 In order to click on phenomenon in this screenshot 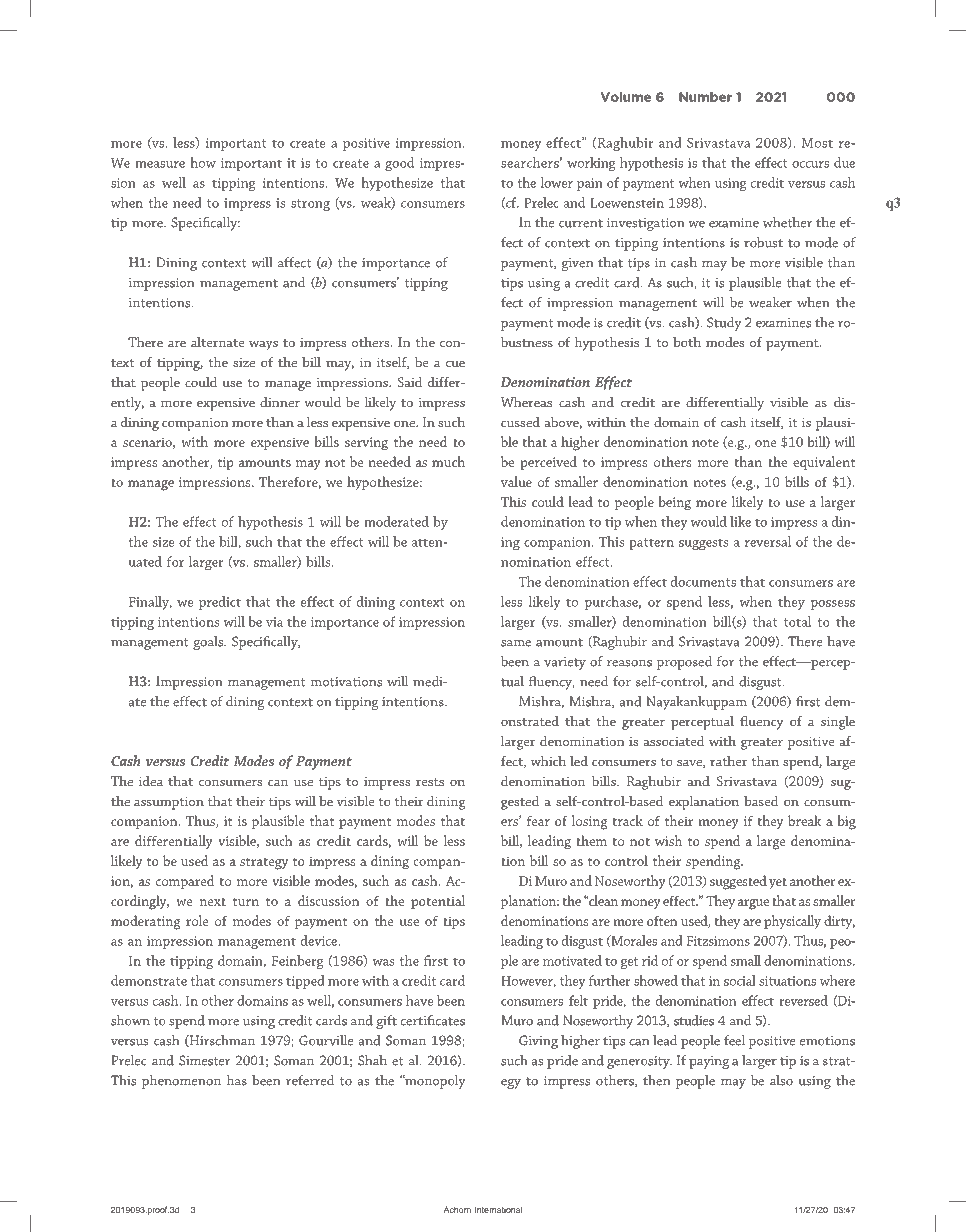, I will do `click(181, 1082)`.
